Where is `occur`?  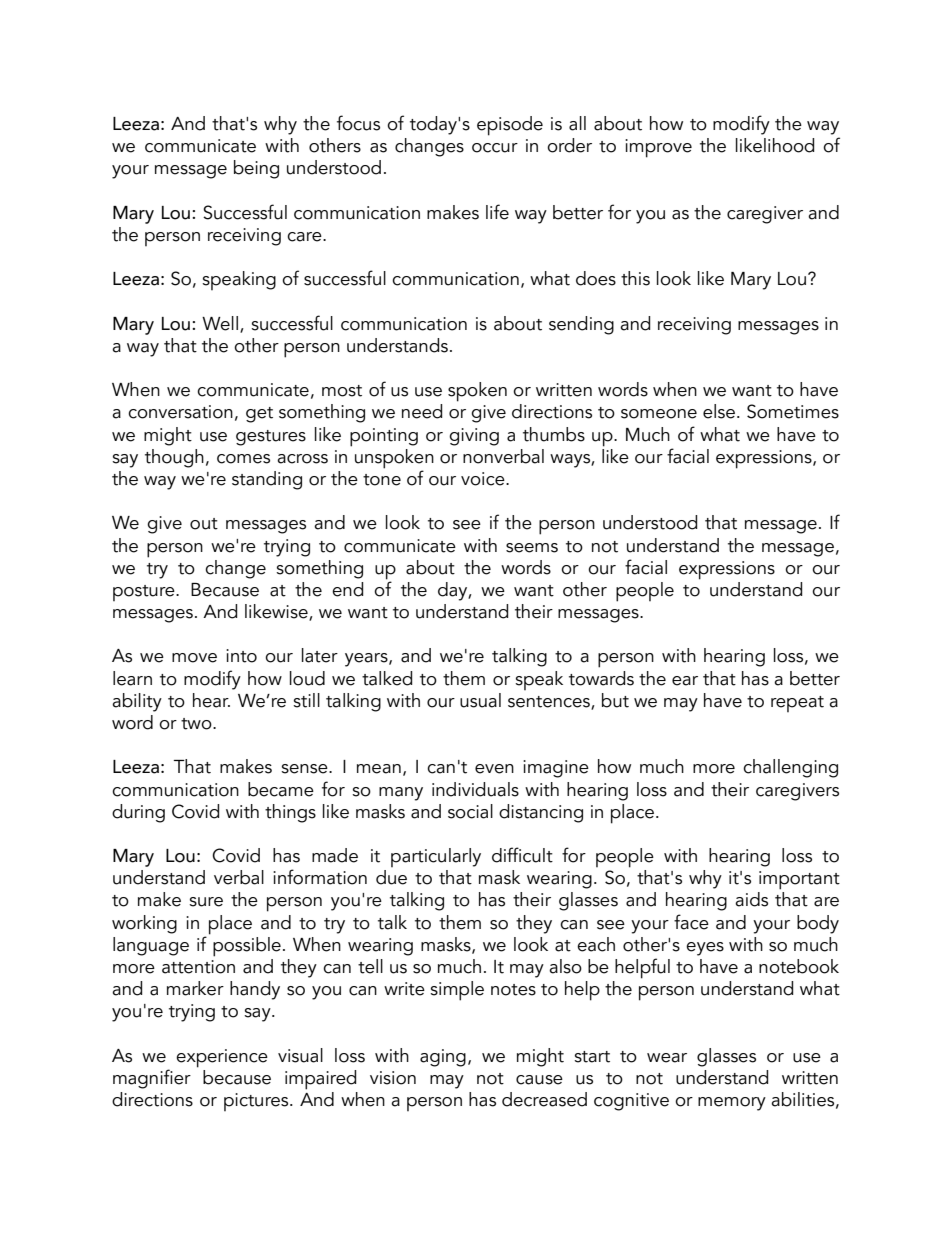 occur is located at coordinates (495, 148).
